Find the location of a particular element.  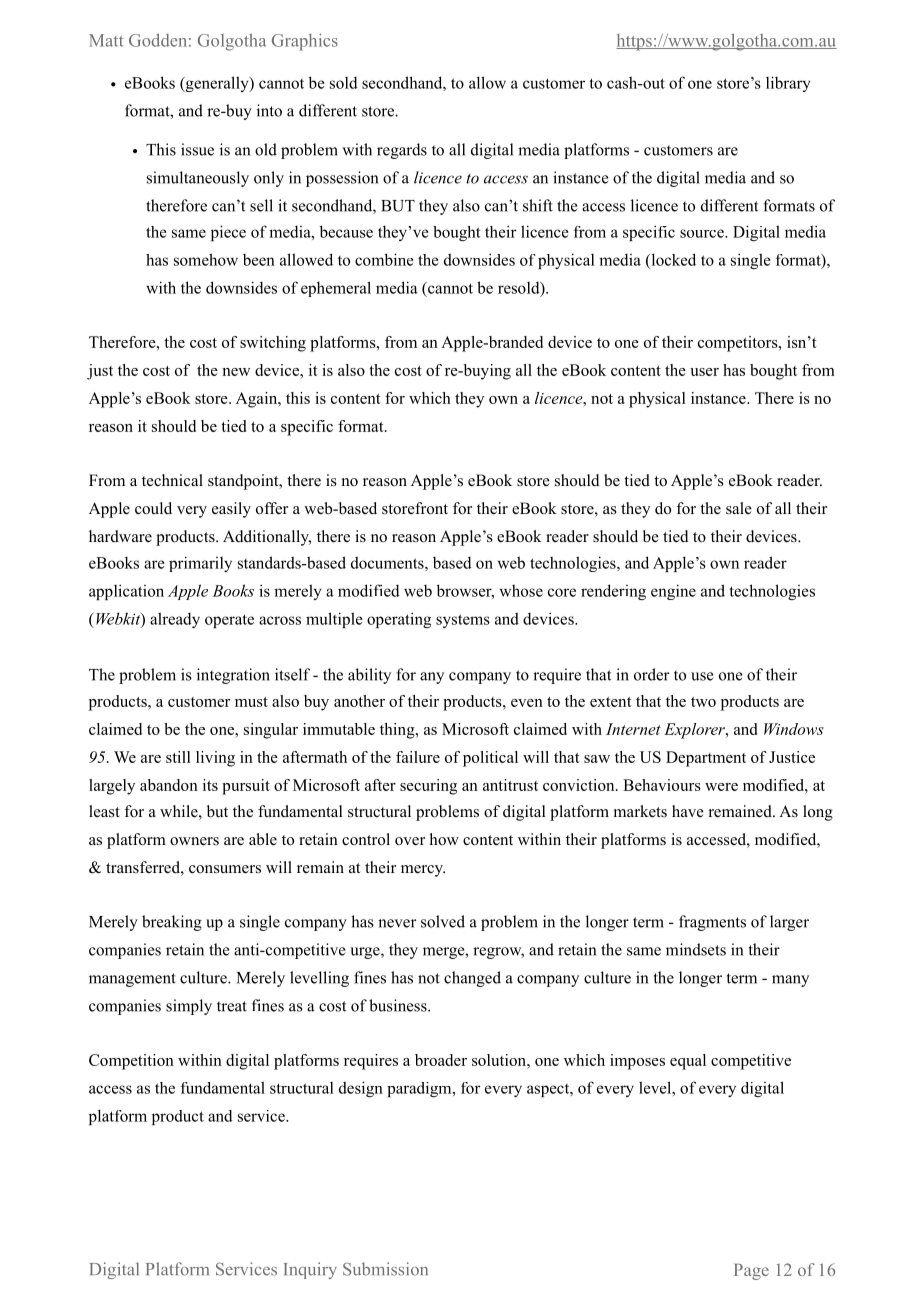

issue is located at coordinates (197, 149).
